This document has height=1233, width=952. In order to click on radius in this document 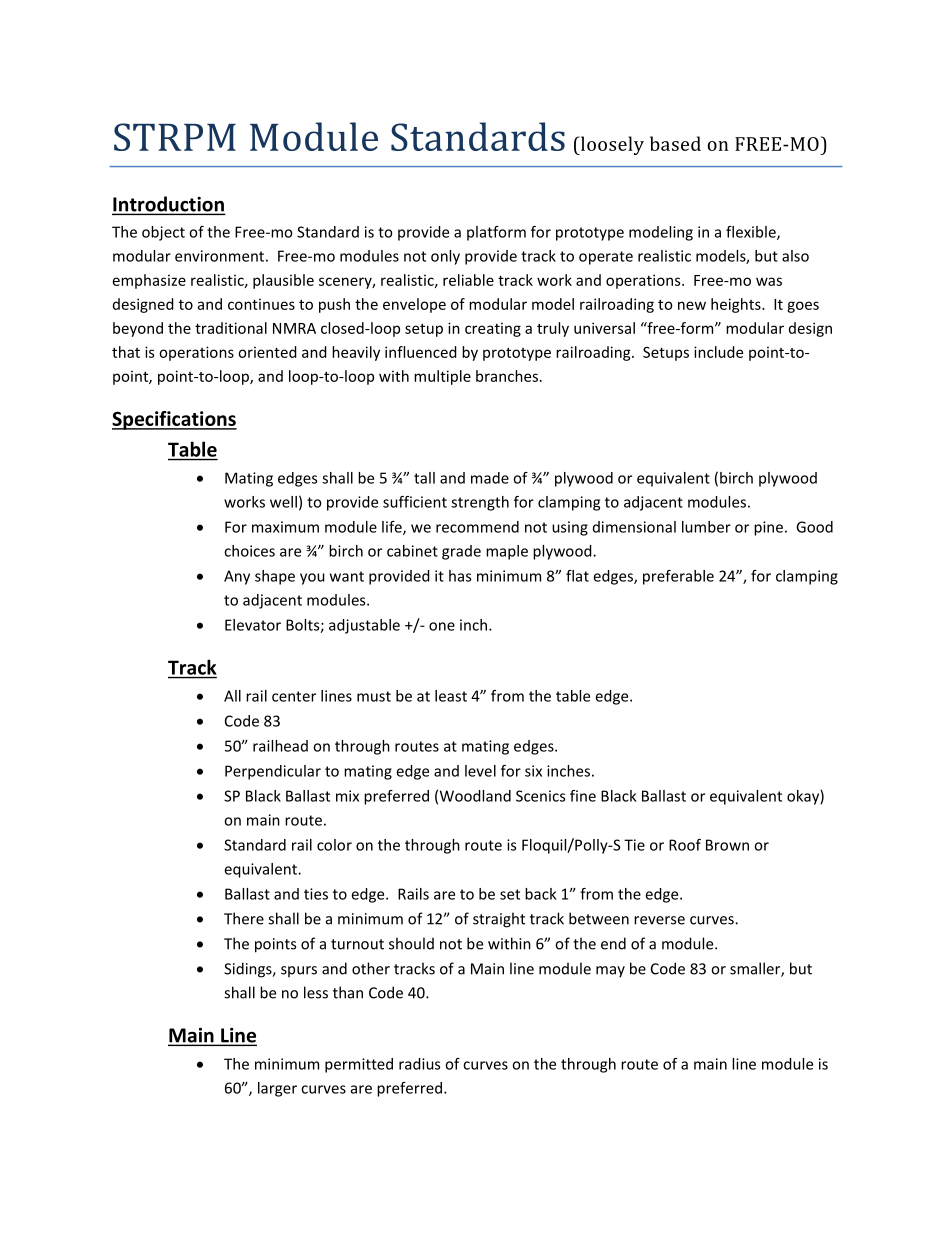, I will do `click(419, 1064)`.
